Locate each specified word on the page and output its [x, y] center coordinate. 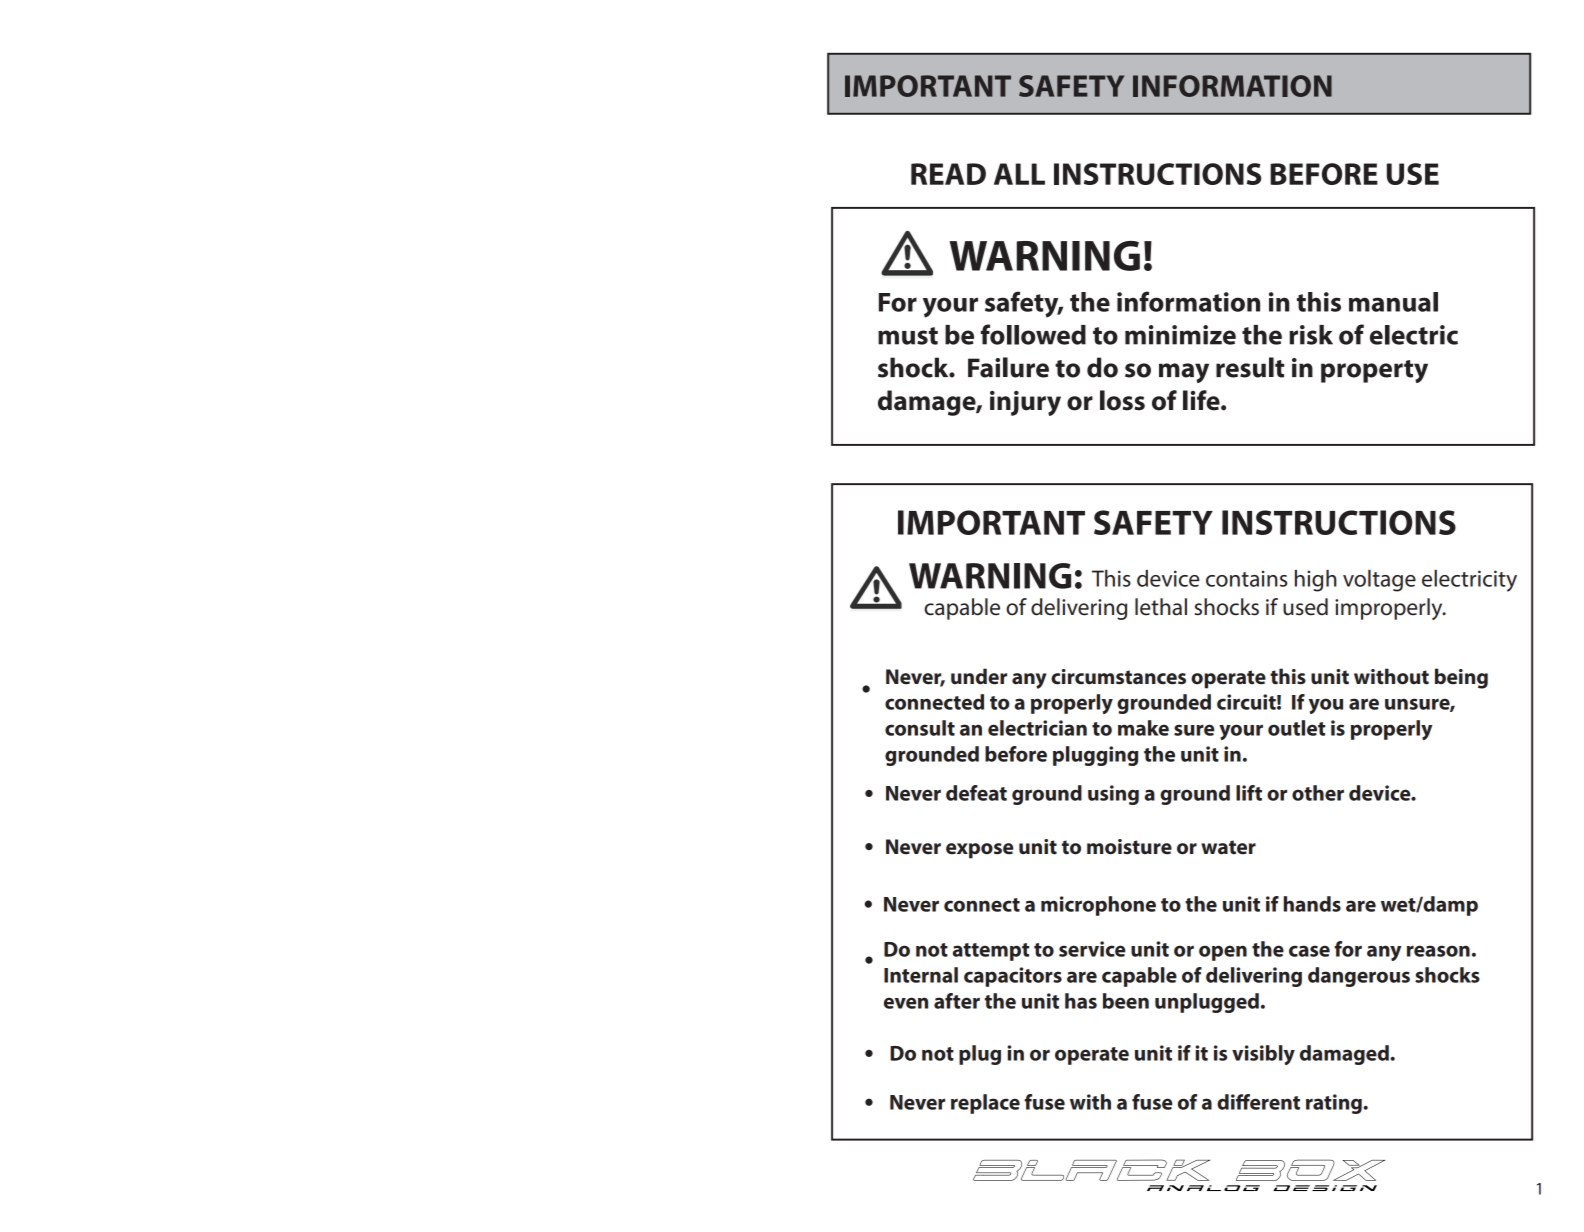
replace [985, 1104]
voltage [1379, 581]
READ [948, 174]
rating [1335, 1104]
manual [1393, 302]
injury [1025, 403]
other [1318, 793]
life [1202, 400]
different [1258, 1102]
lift [1249, 793]
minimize [1180, 335]
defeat [976, 793]
